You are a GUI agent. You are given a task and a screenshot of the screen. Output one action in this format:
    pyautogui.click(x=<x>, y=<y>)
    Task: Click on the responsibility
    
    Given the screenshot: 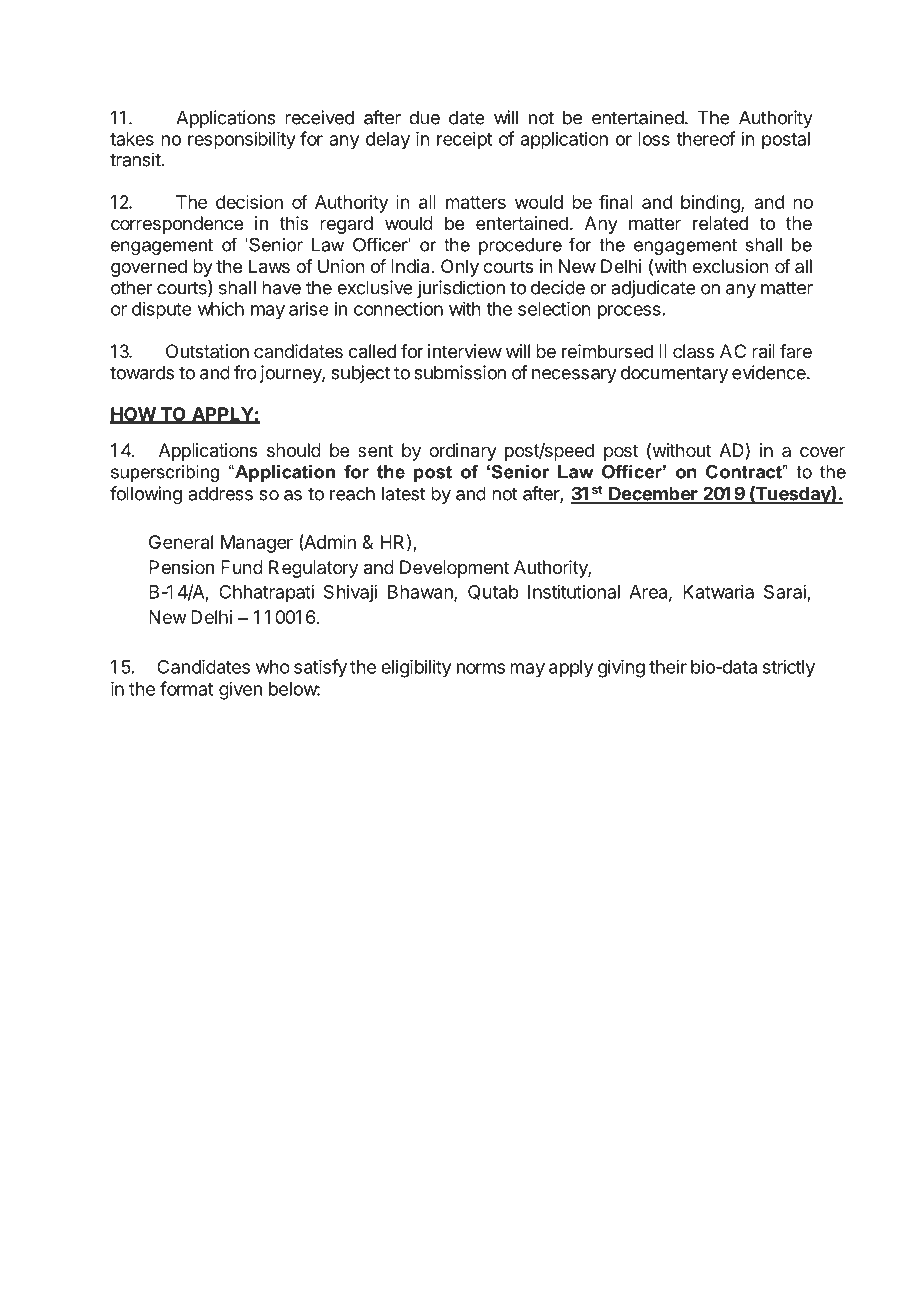 What is the action you would take?
    pyautogui.click(x=242, y=140)
